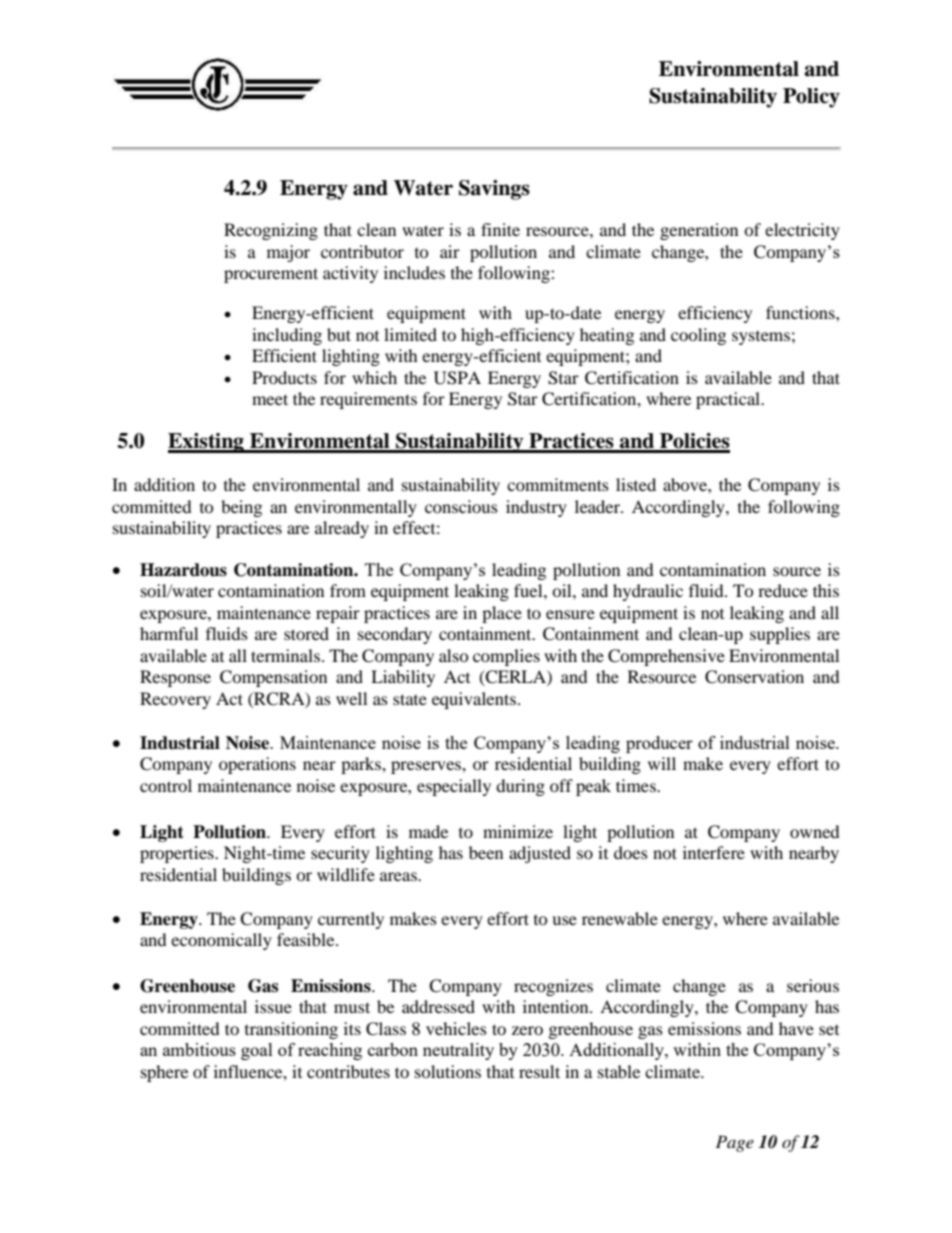 This screenshot has height=1233, width=952. What do you see at coordinates (257, 1051) in the screenshot?
I see `goal` at bounding box center [257, 1051].
